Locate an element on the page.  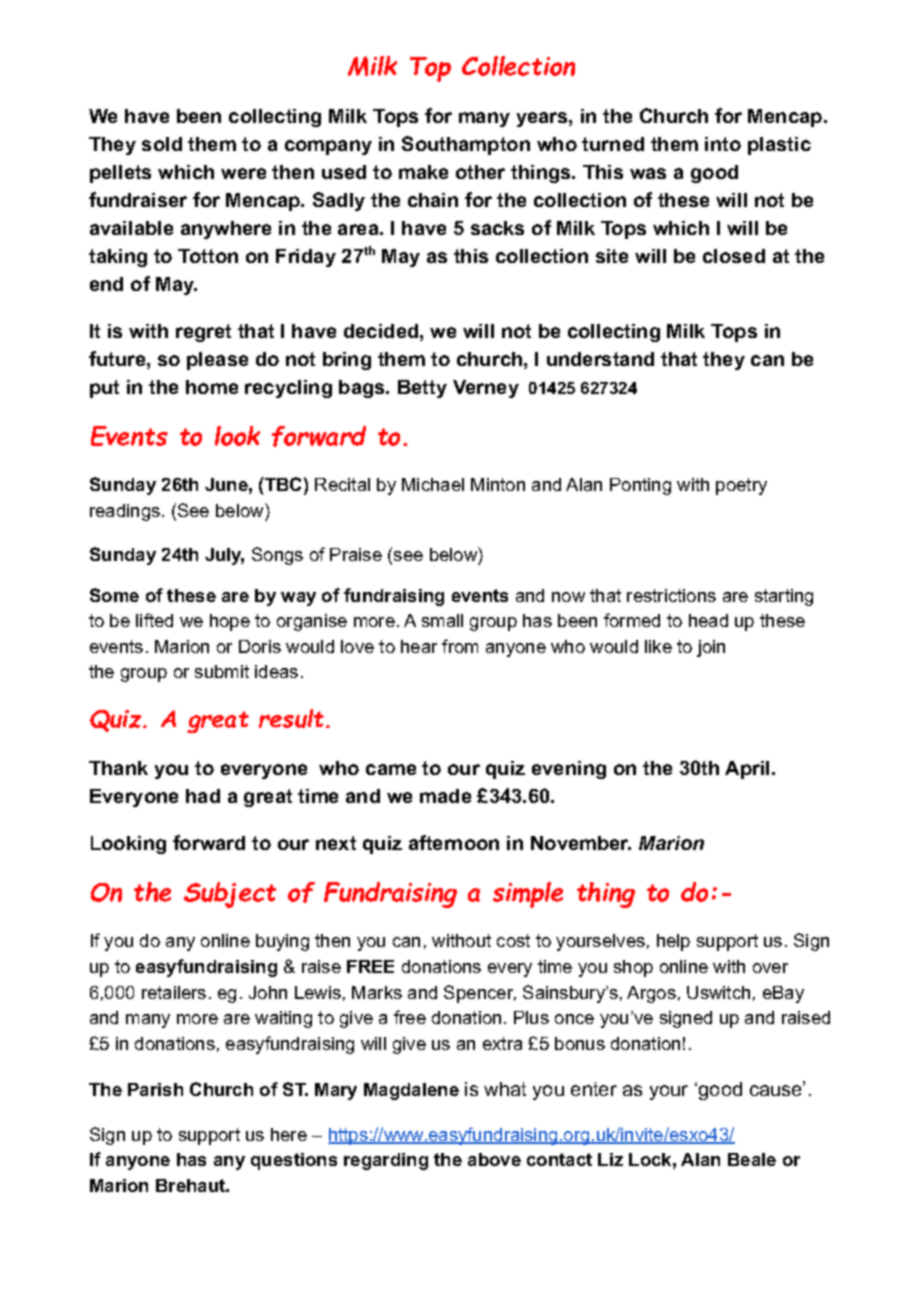
Parish is located at coordinates (155, 1089).
